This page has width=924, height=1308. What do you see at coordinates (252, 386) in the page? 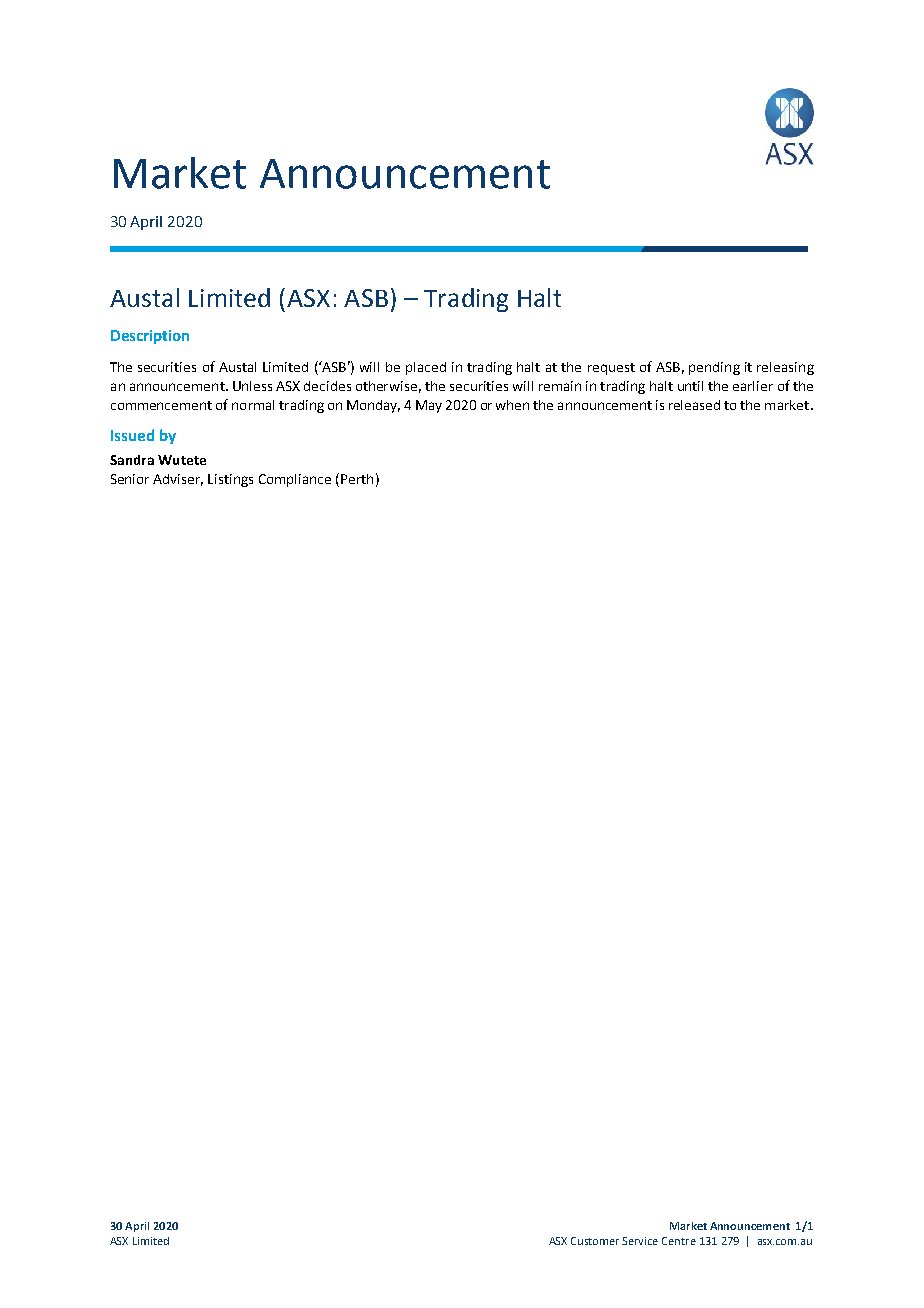
I see `Unless` at bounding box center [252, 386].
